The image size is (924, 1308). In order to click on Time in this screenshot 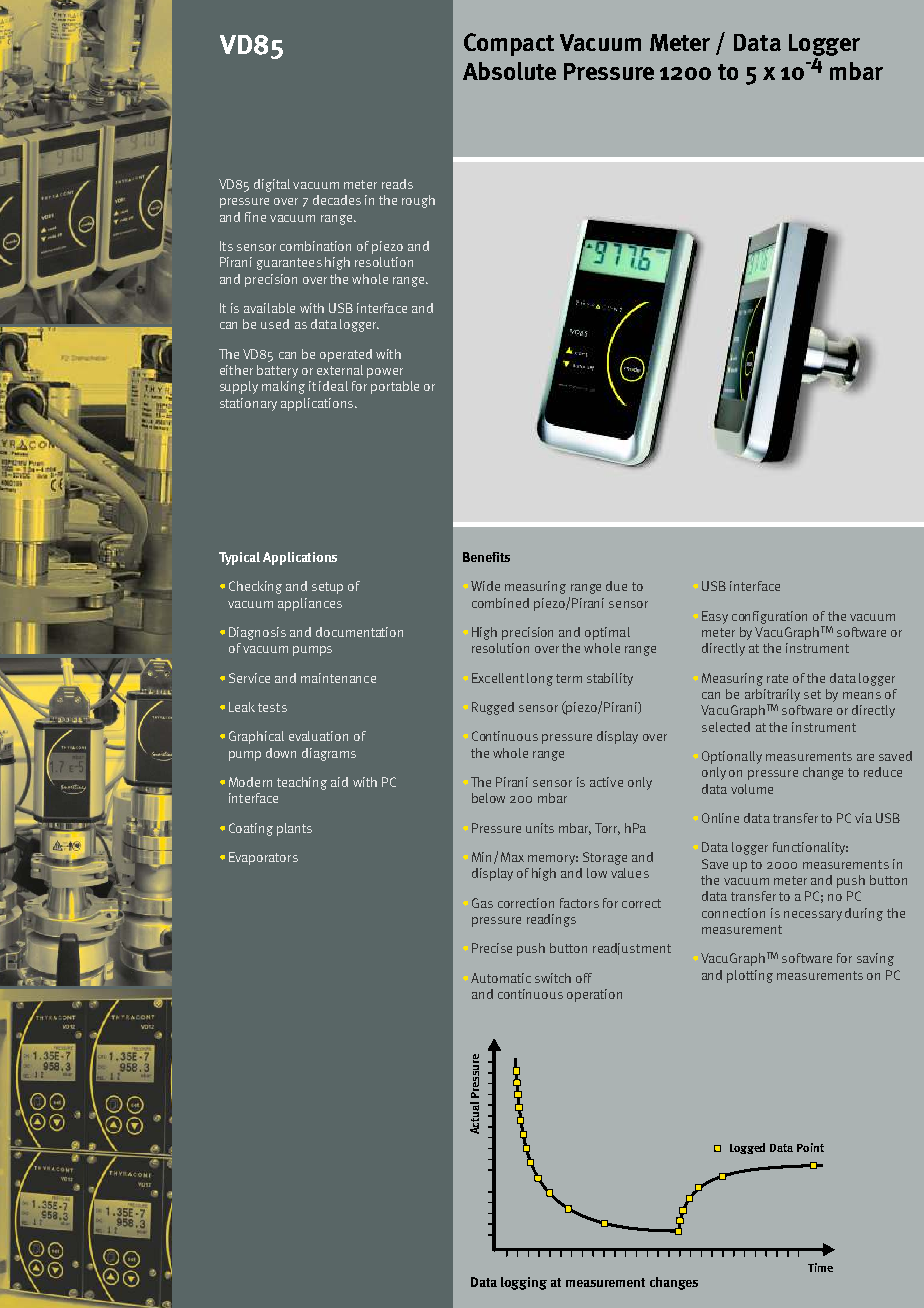, I will do `click(820, 1267)`.
